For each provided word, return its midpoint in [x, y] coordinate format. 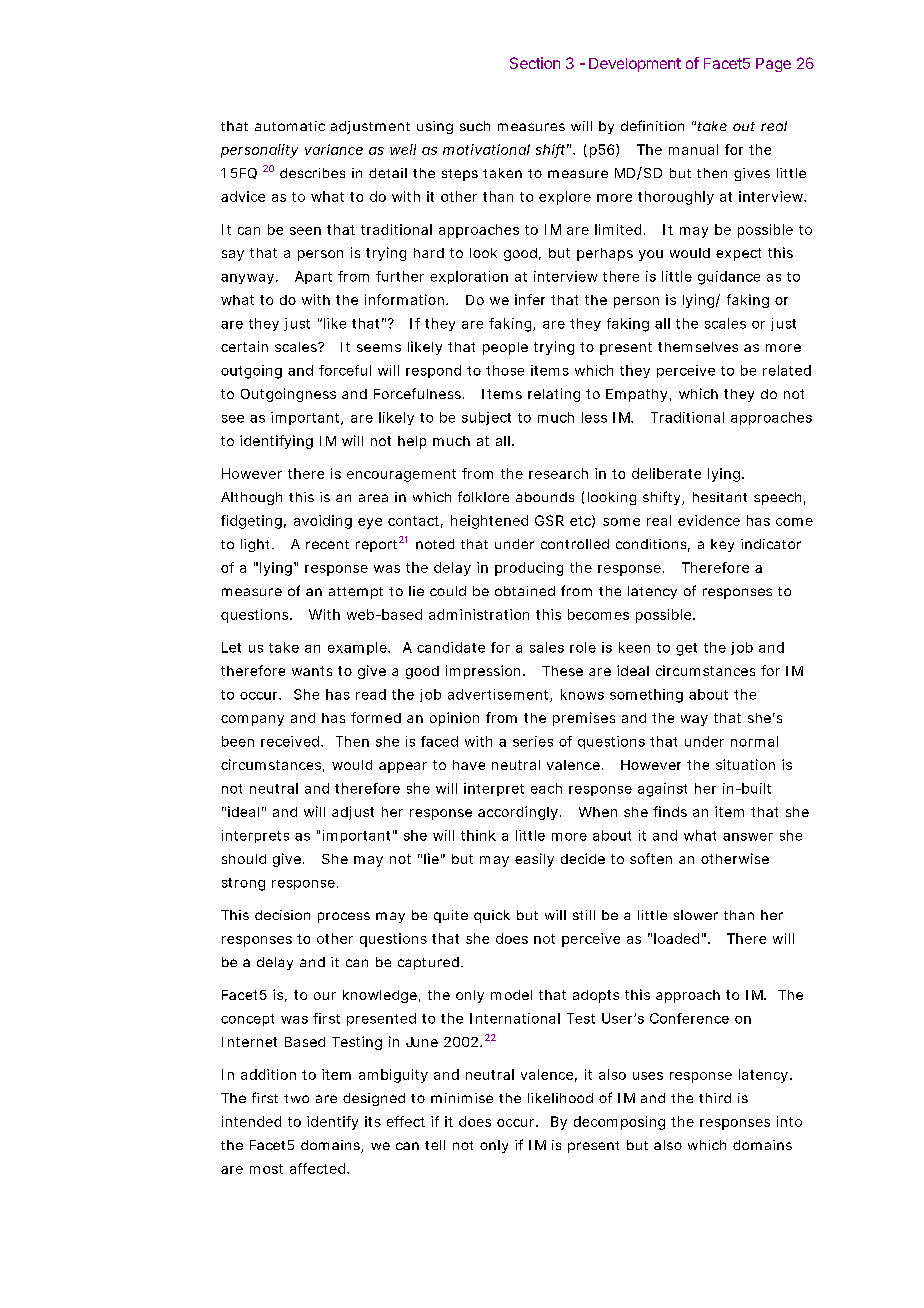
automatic [290, 126]
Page [773, 65]
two [296, 1098]
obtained [525, 591]
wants [312, 671]
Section [535, 63]
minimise [462, 1098]
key [722, 545]
